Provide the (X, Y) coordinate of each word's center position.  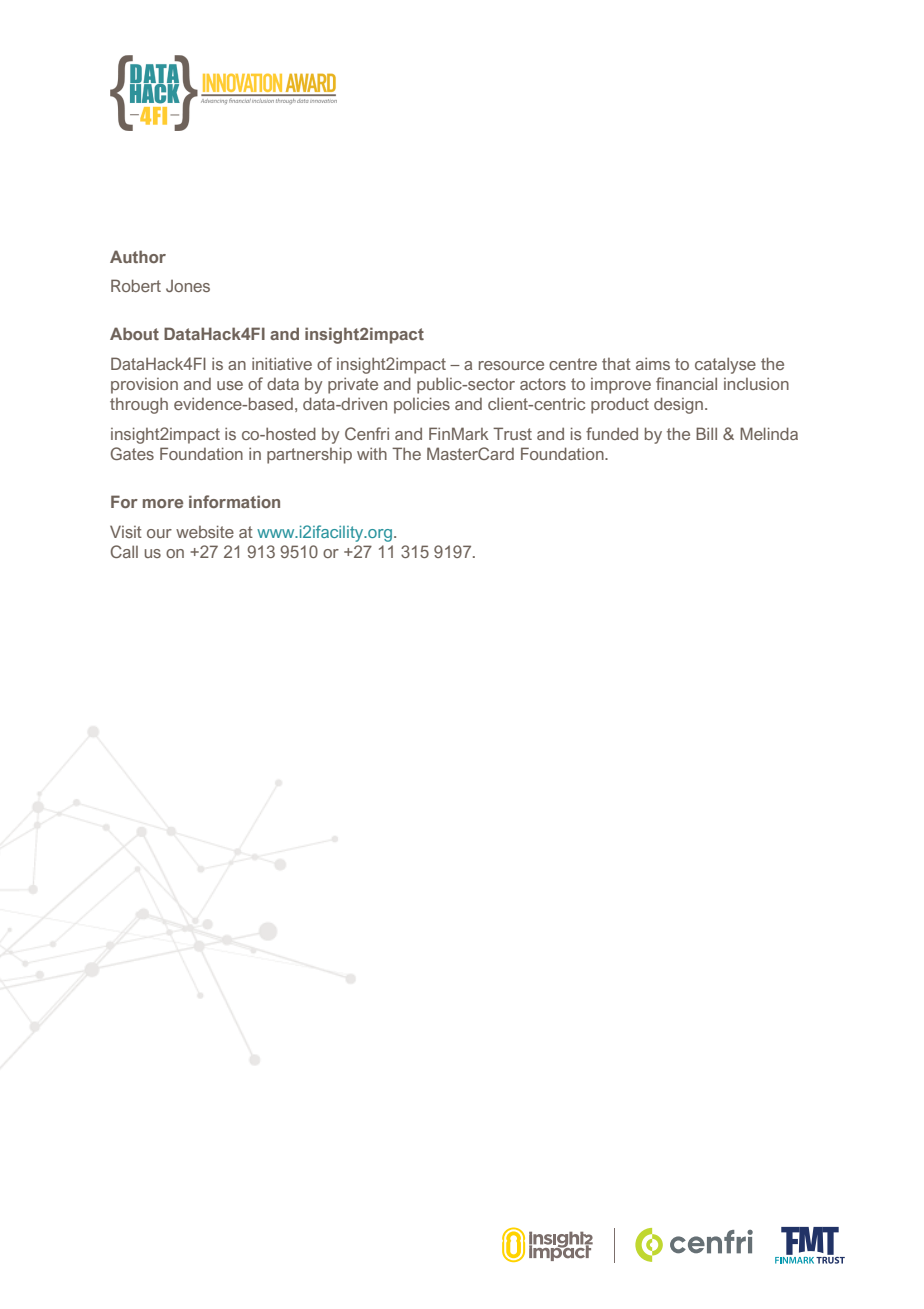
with (372, 453)
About (134, 333)
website (205, 531)
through (139, 405)
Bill (706, 433)
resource (511, 365)
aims (653, 363)
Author (138, 256)
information (234, 501)
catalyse (725, 365)
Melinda (769, 433)
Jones (188, 286)
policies (422, 405)
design (680, 405)
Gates (132, 453)
